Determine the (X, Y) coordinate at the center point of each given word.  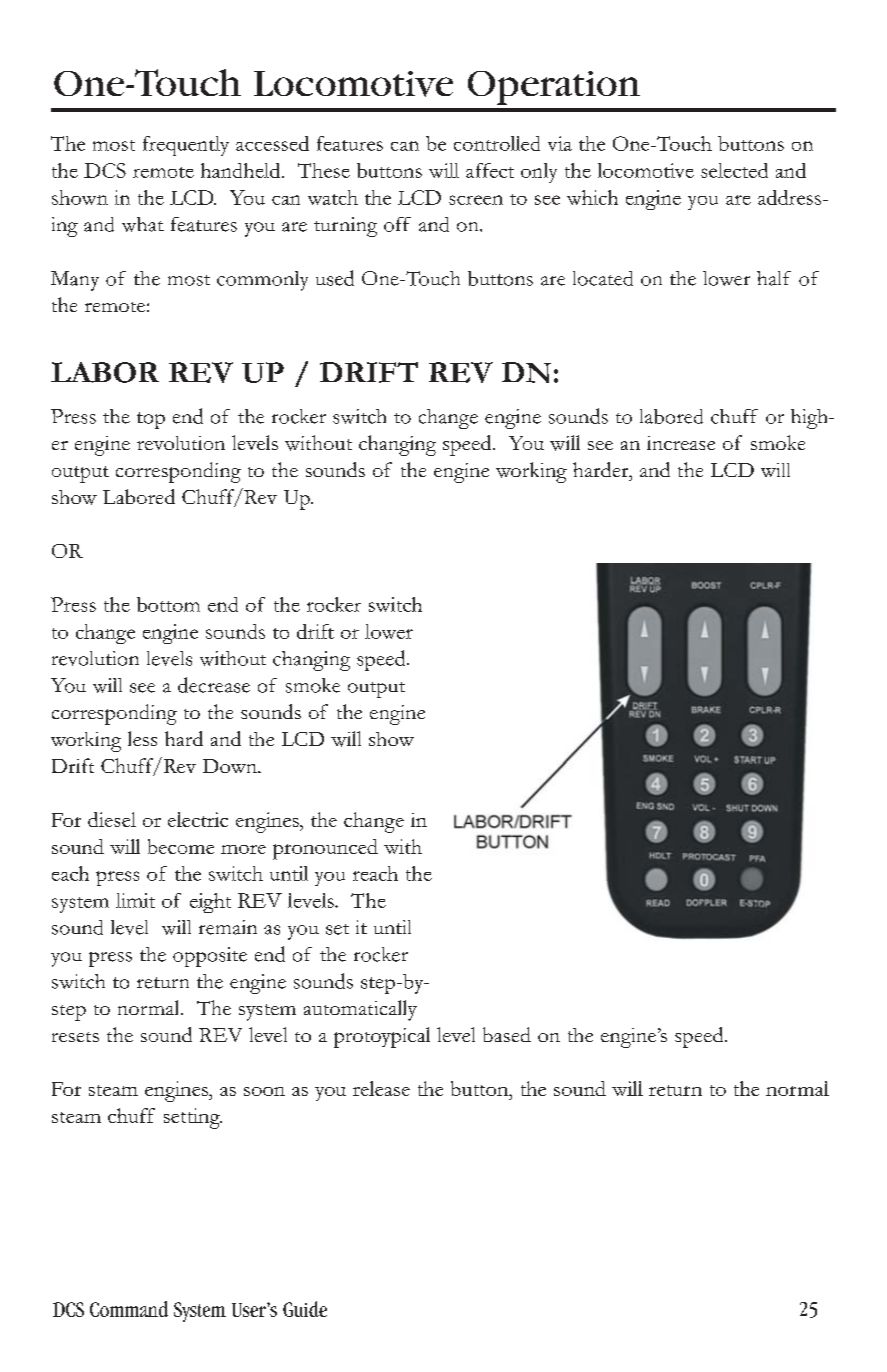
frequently (186, 146)
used (335, 278)
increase (681, 443)
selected (734, 170)
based (507, 1034)
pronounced (325, 849)
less (142, 738)
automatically (360, 1010)
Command (129, 1309)
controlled (497, 143)
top (151, 420)
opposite (210, 957)
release (381, 1088)
